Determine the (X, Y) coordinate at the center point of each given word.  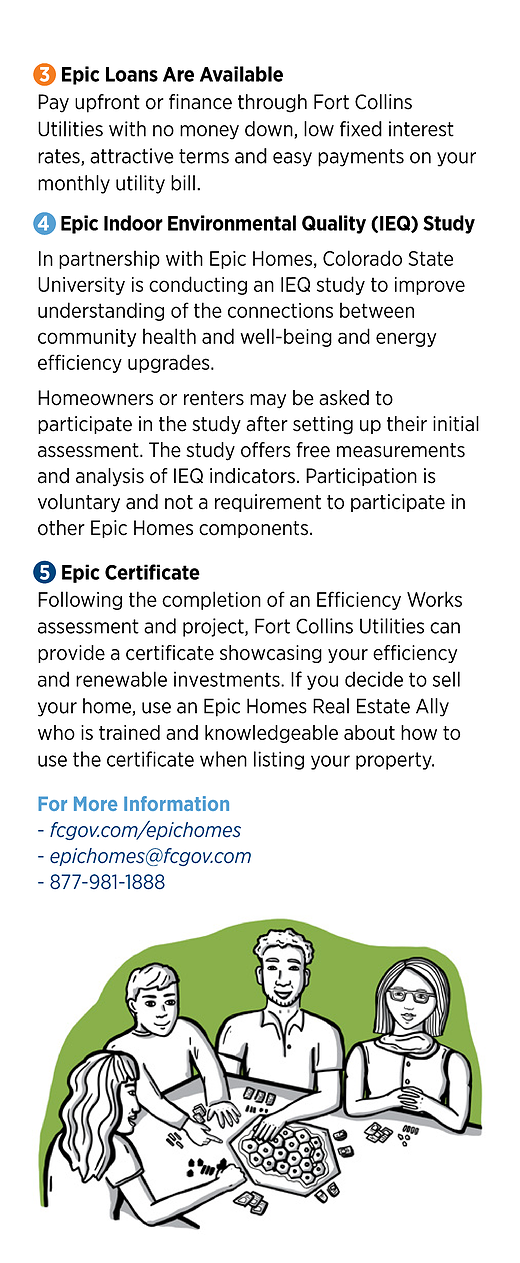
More (95, 803)
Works (434, 599)
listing (279, 760)
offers (266, 450)
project (214, 627)
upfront (107, 103)
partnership (109, 259)
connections (280, 310)
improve (430, 286)
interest (421, 129)
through (272, 103)
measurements (401, 450)
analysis (110, 477)
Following (80, 600)
